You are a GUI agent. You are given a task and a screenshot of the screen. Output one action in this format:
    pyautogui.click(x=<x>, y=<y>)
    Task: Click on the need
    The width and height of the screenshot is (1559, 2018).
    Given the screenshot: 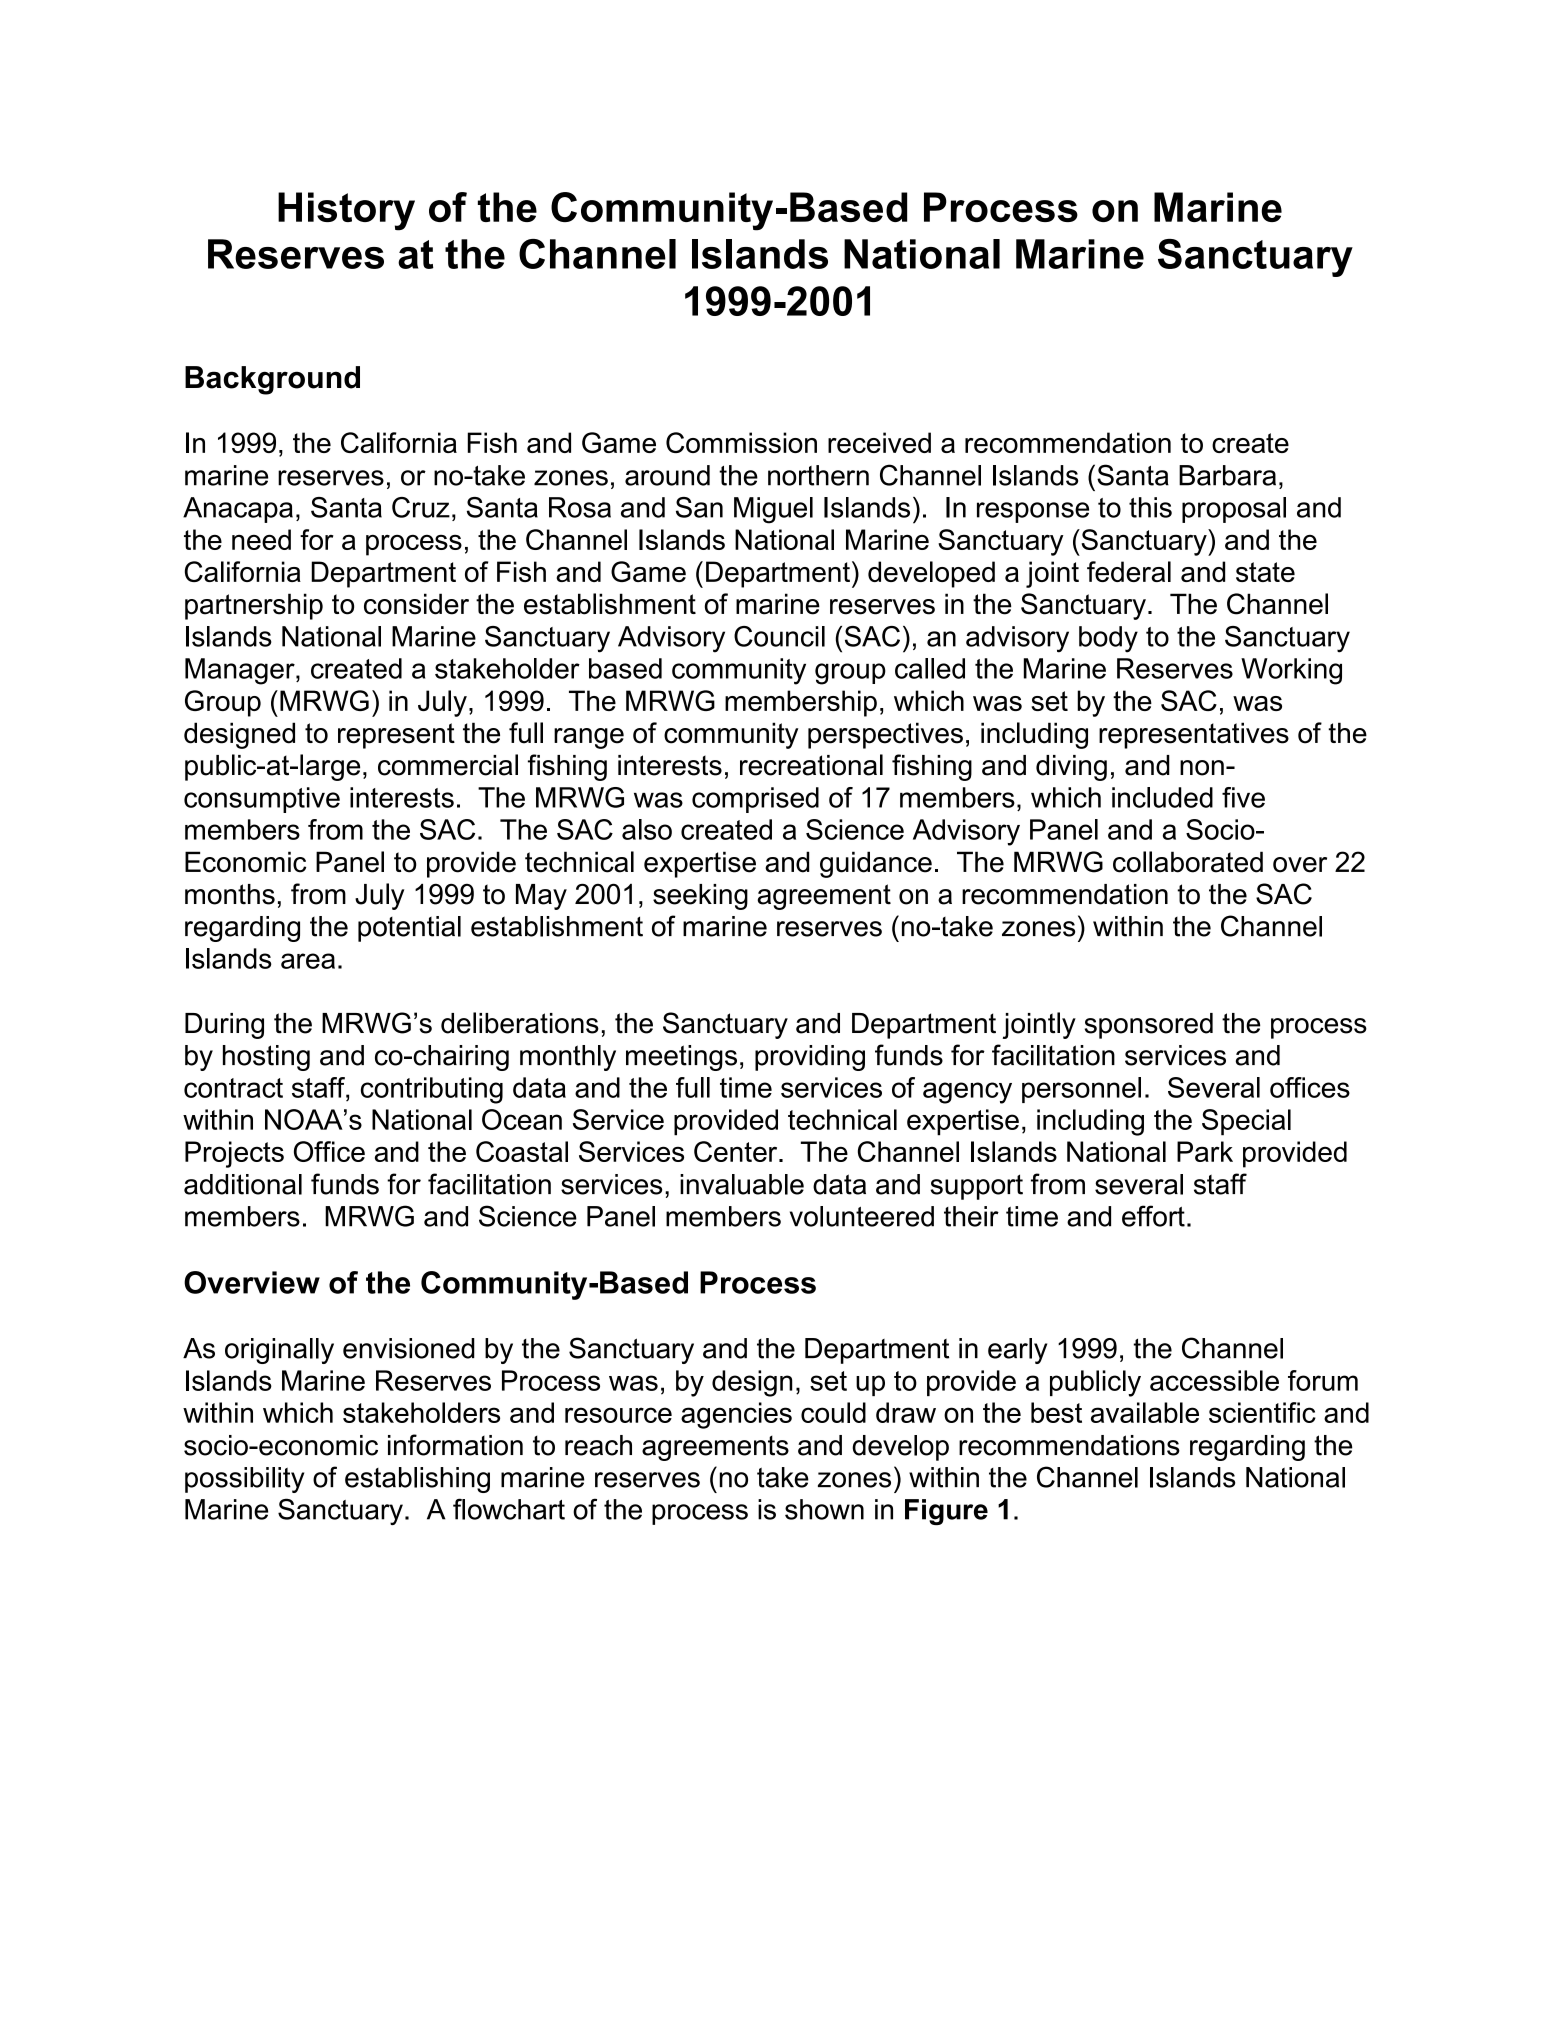 What is the action you would take?
    pyautogui.click(x=261, y=539)
